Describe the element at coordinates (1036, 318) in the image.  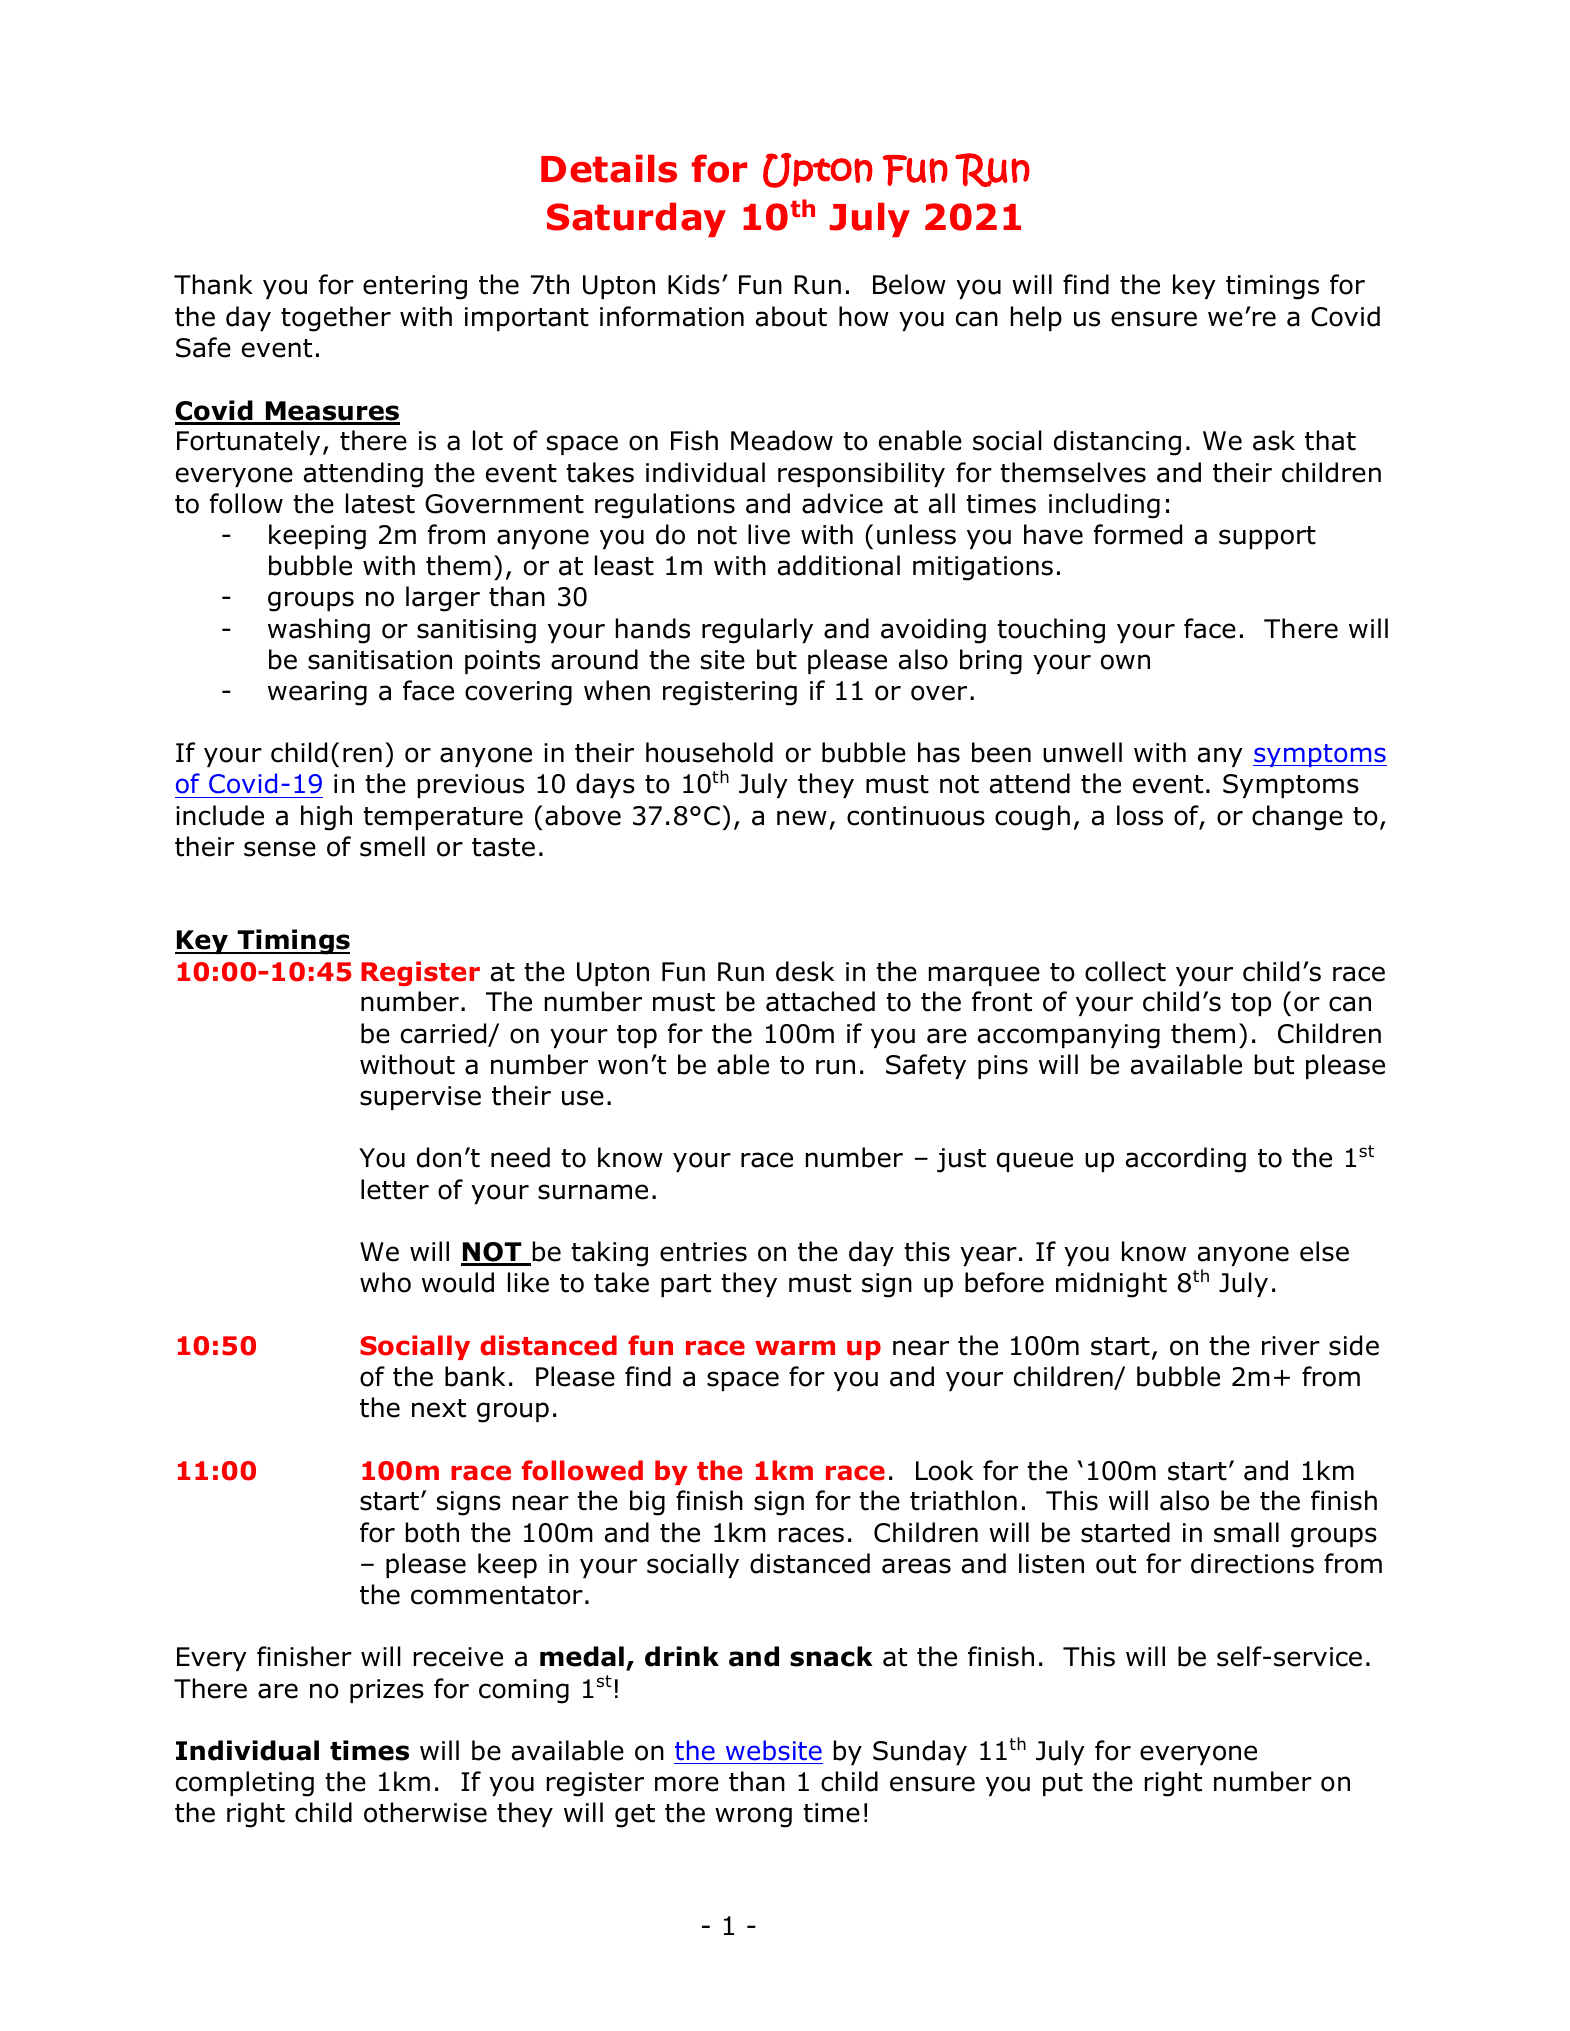
I see `help` at that location.
